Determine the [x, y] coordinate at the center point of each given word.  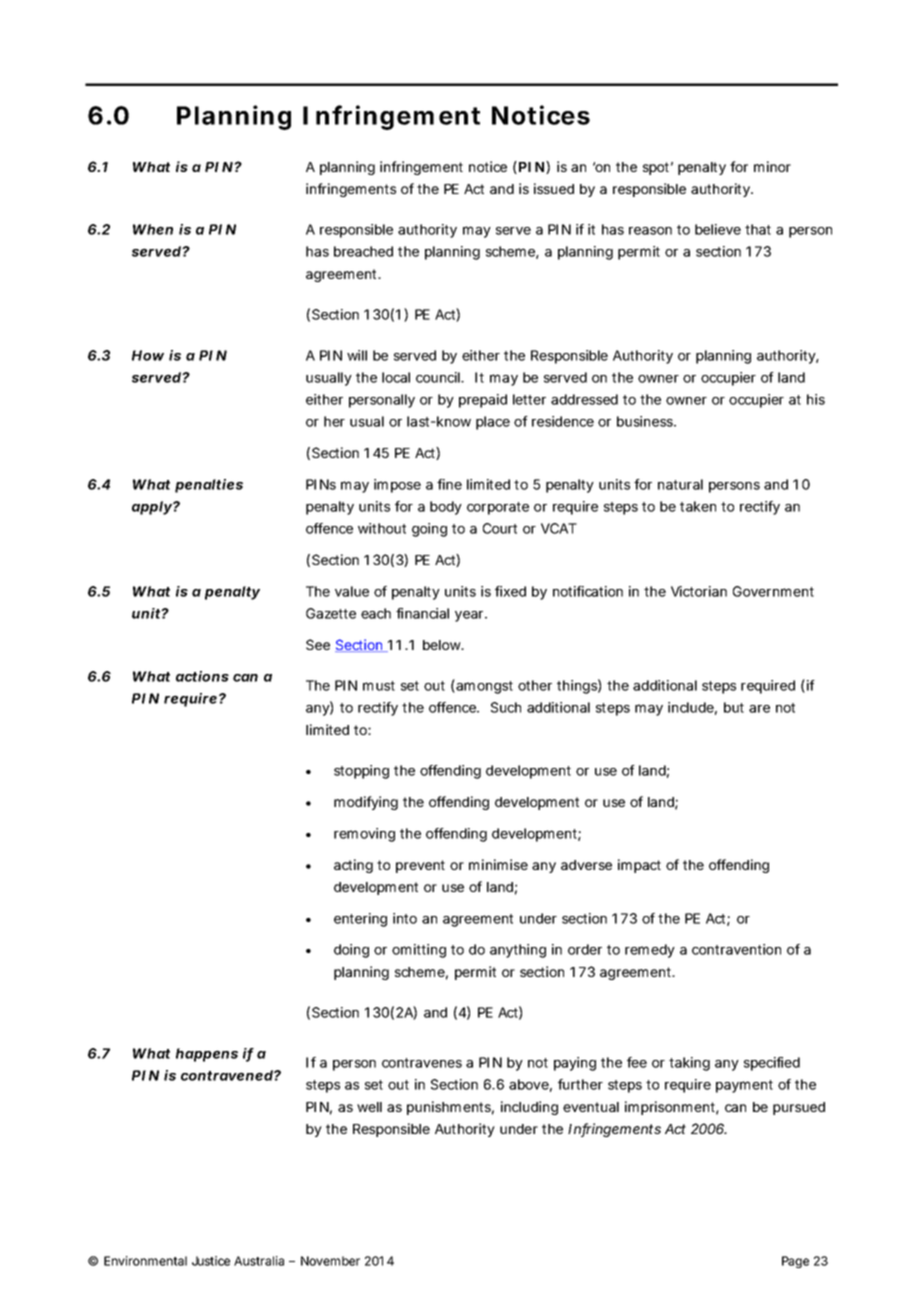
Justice [211, 1261]
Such [506, 707]
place [493, 423]
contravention [736, 949]
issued [554, 188]
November [330, 1261]
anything [518, 951]
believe [718, 229]
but [734, 707]
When [153, 229]
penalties [209, 486]
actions [202, 676]
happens [207, 1055]
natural [680, 484]
